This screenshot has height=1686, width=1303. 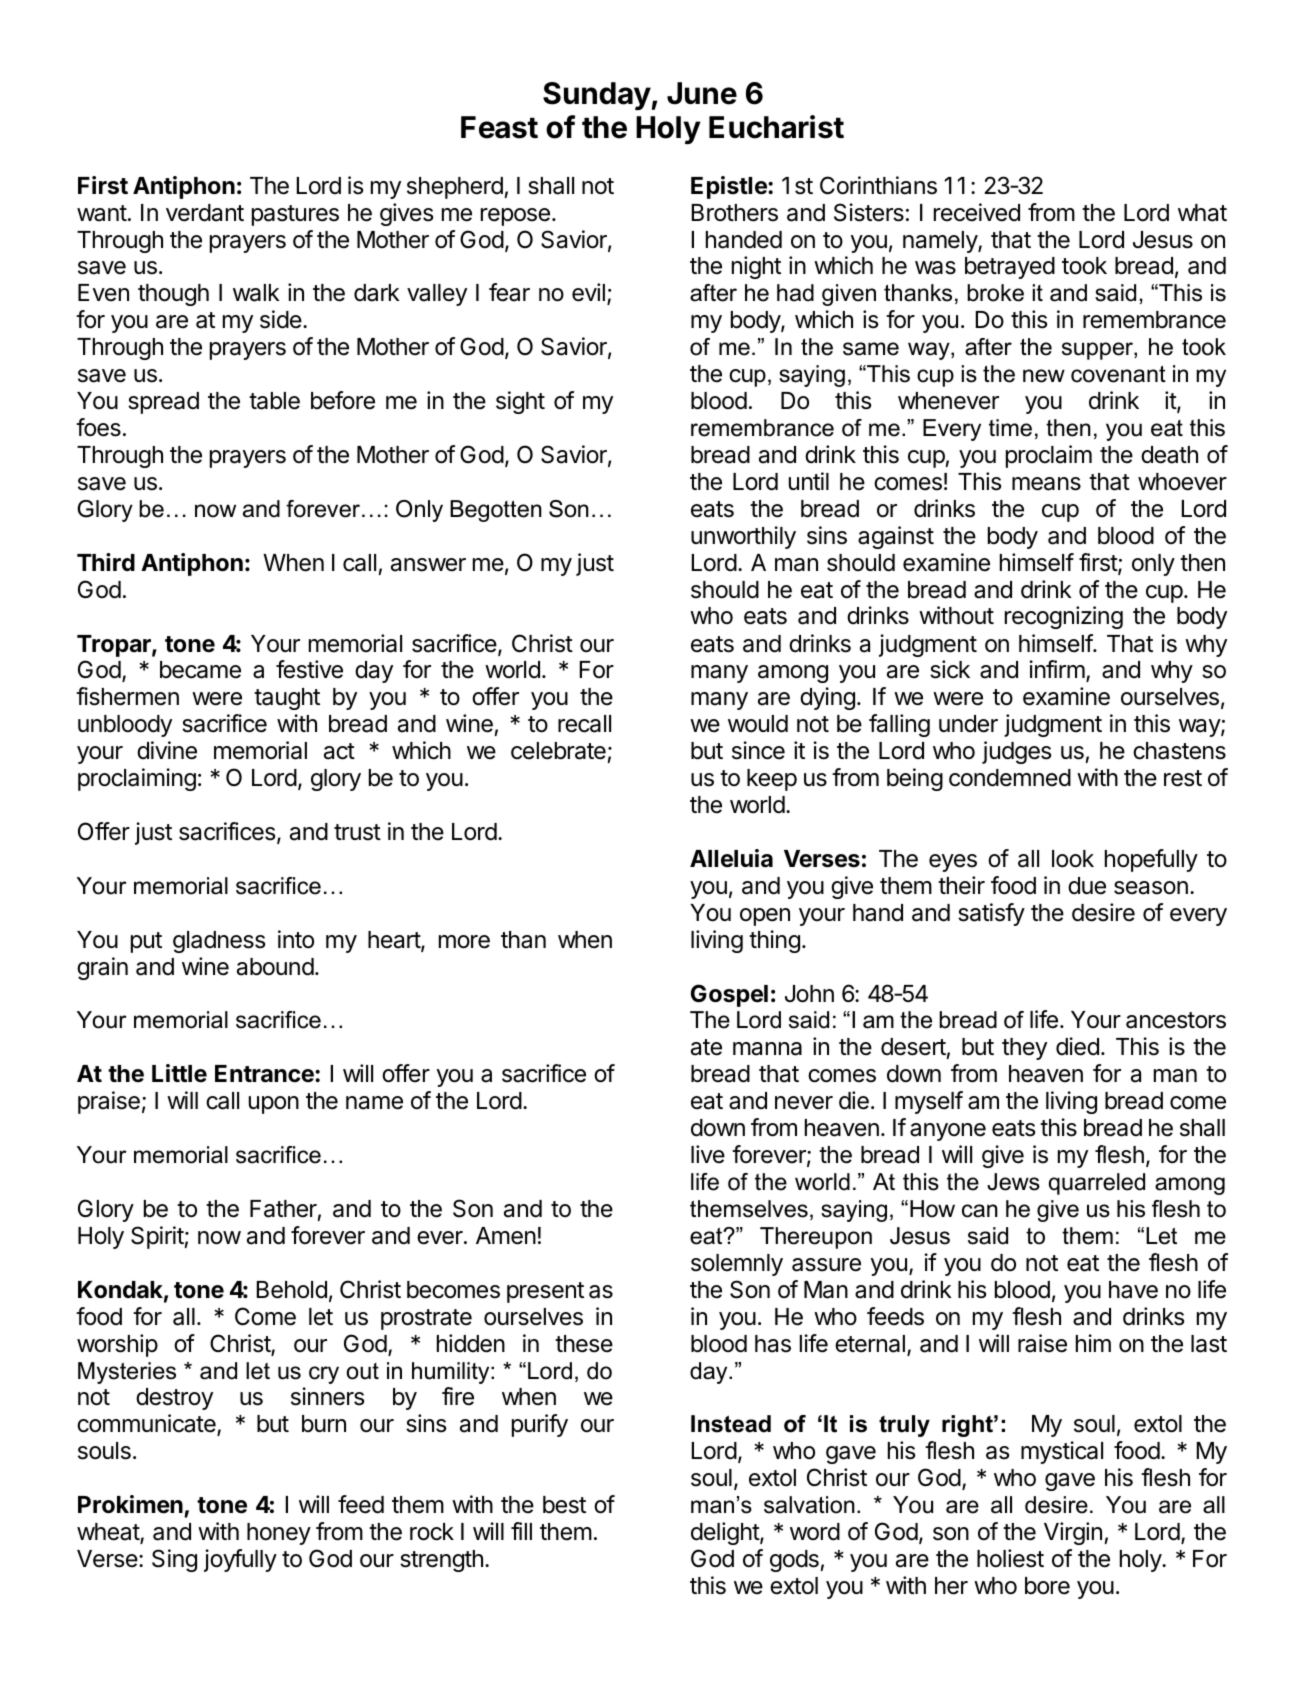 I want to click on Alleluia, so click(x=731, y=858).
